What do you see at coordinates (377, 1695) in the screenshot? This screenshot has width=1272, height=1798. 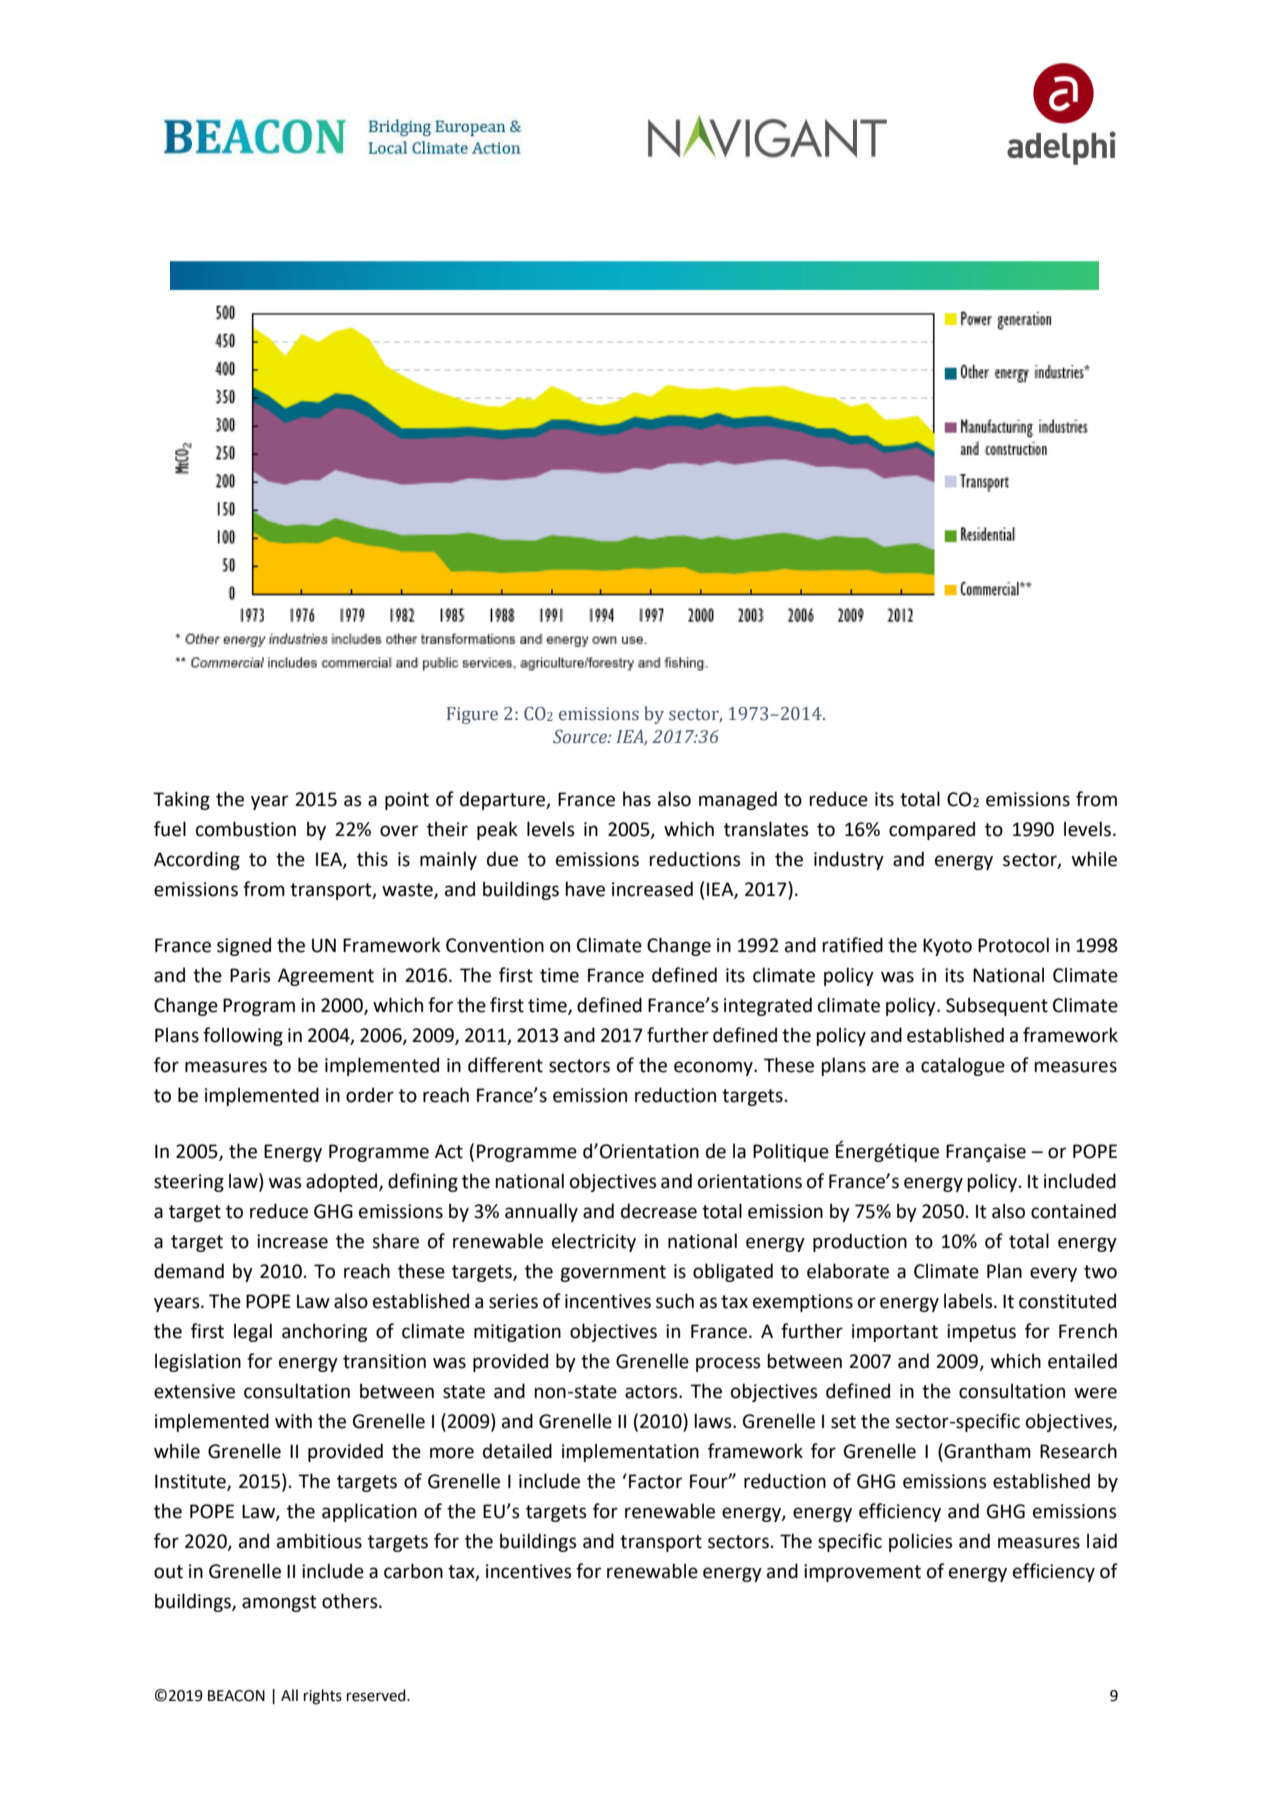 I see `reserved` at bounding box center [377, 1695].
